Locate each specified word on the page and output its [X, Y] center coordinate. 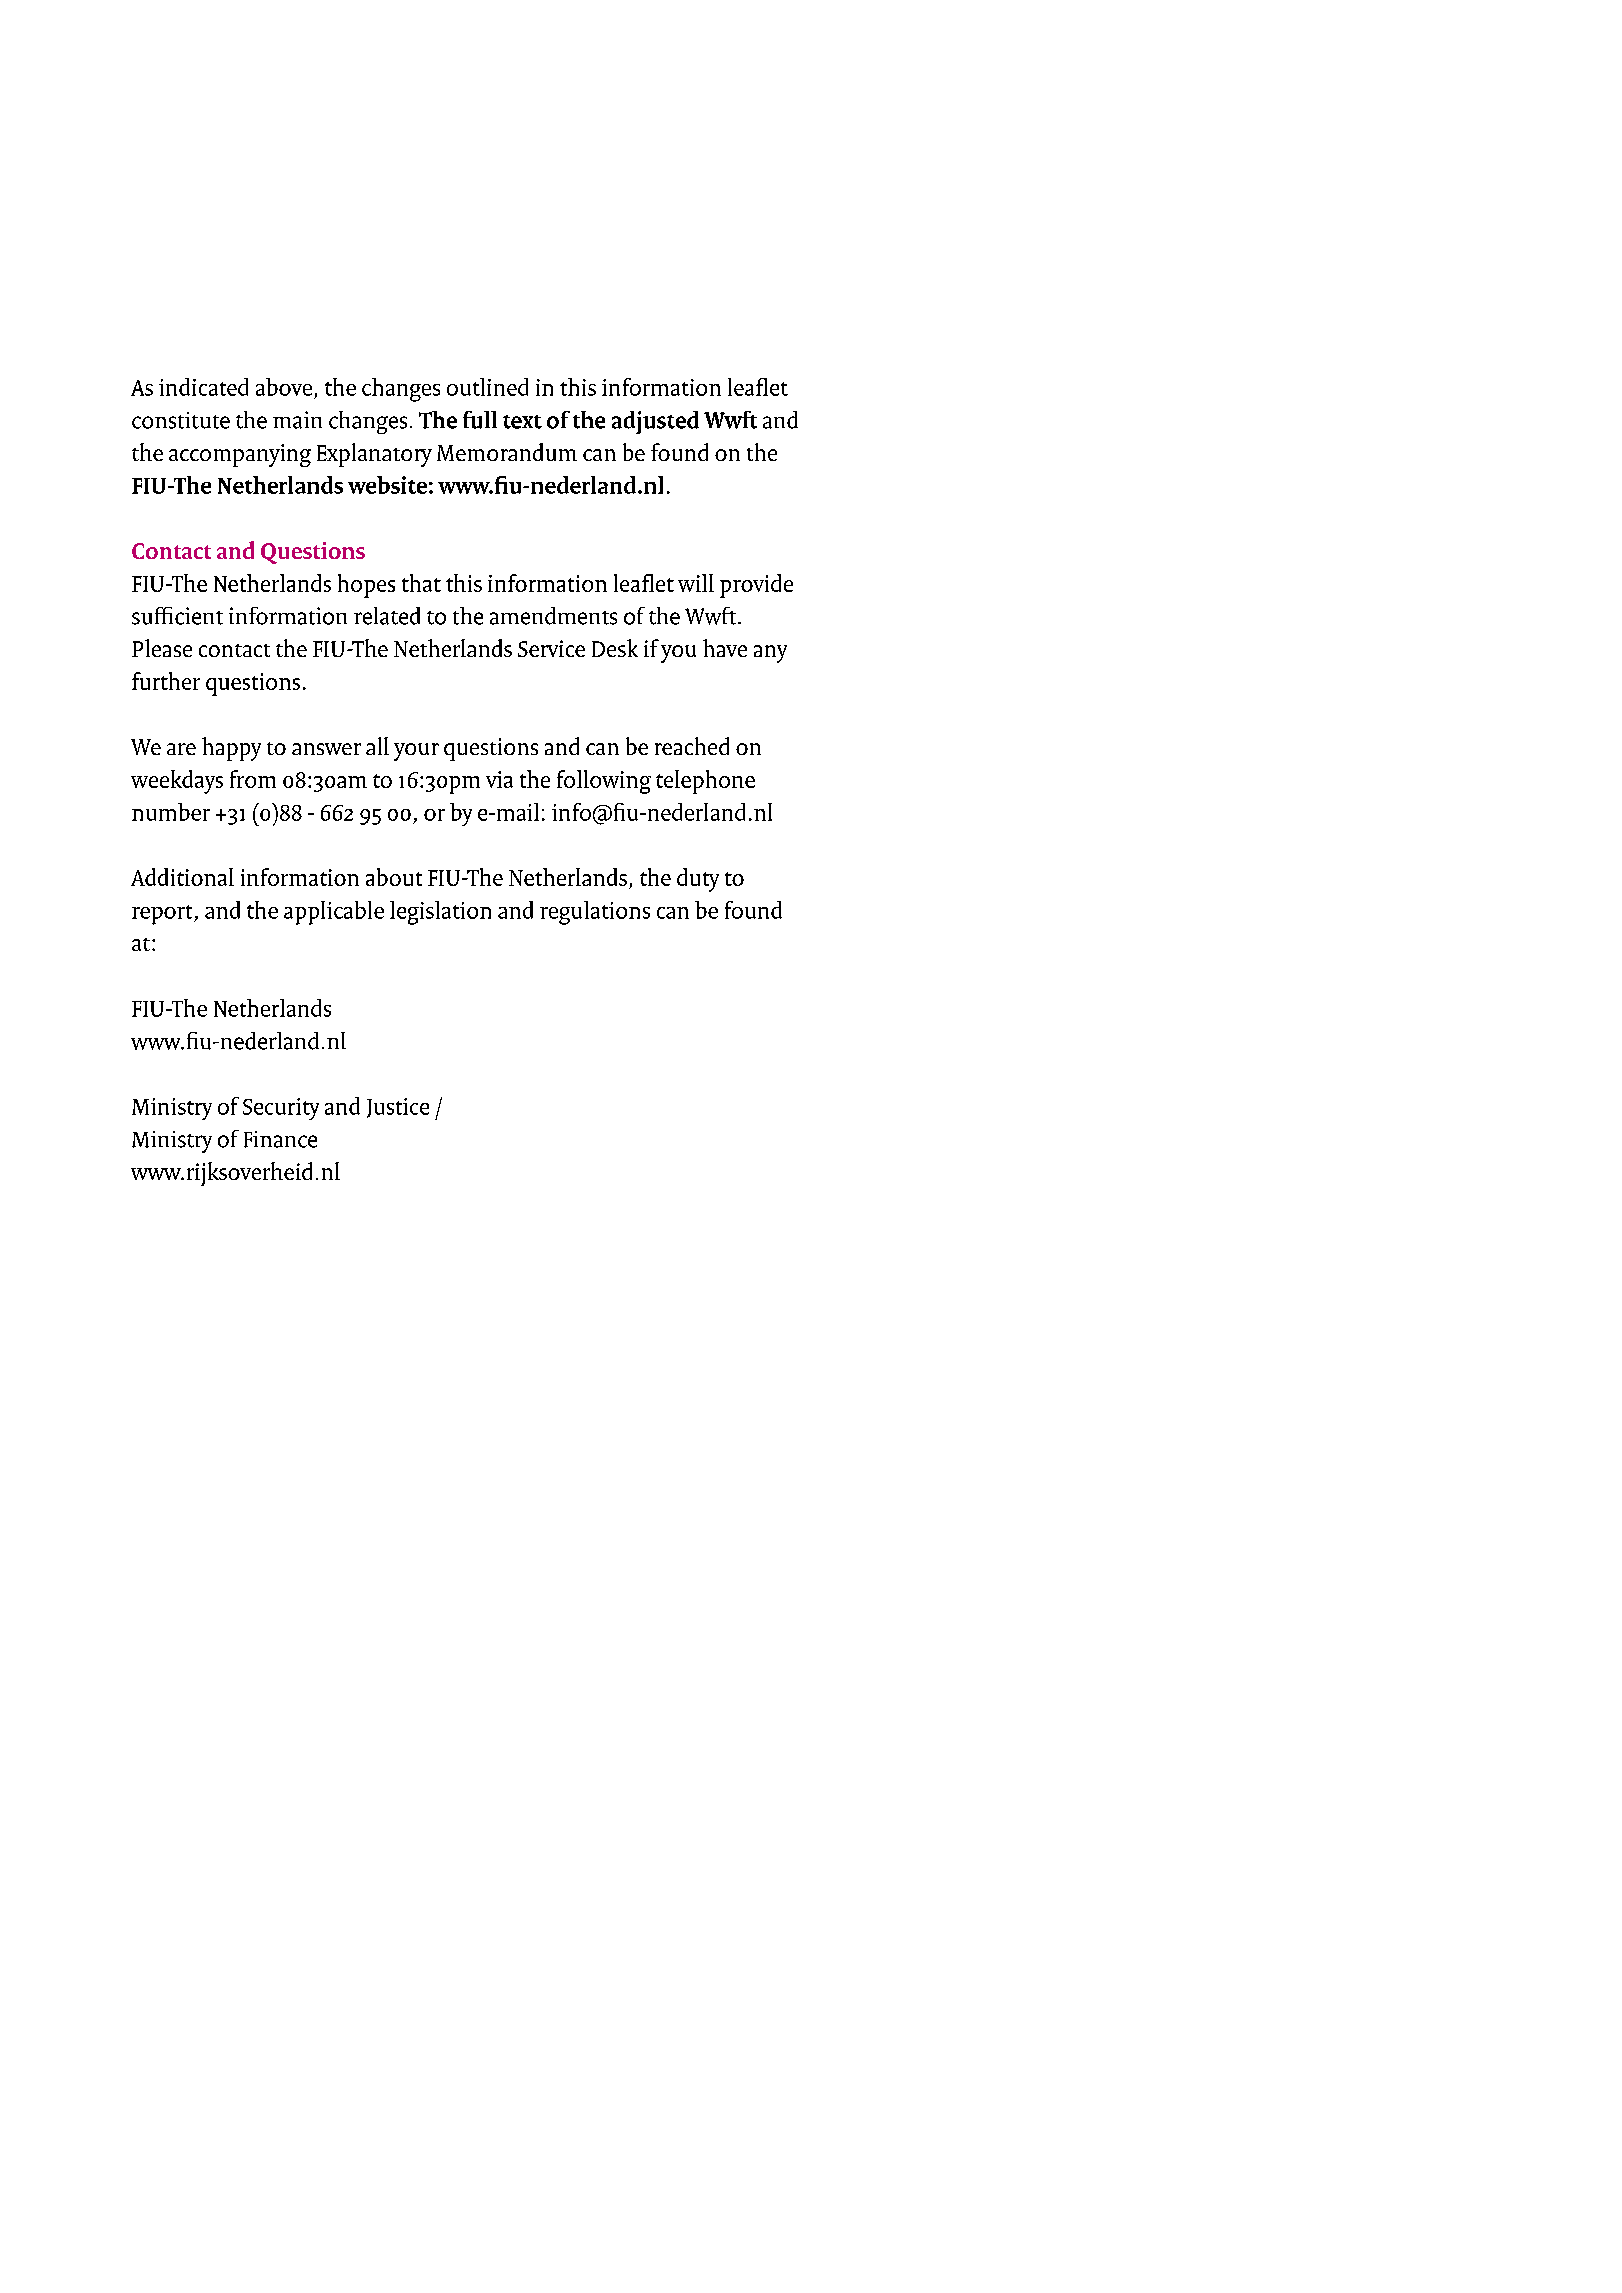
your [416, 752]
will [696, 583]
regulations [595, 913]
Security [281, 1109]
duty [698, 880]
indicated [203, 387]
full [480, 420]
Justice [398, 1108]
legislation [440, 913]
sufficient [177, 616]
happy [231, 749]
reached [692, 746]
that [421, 583]
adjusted [655, 422]
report [163, 915]
